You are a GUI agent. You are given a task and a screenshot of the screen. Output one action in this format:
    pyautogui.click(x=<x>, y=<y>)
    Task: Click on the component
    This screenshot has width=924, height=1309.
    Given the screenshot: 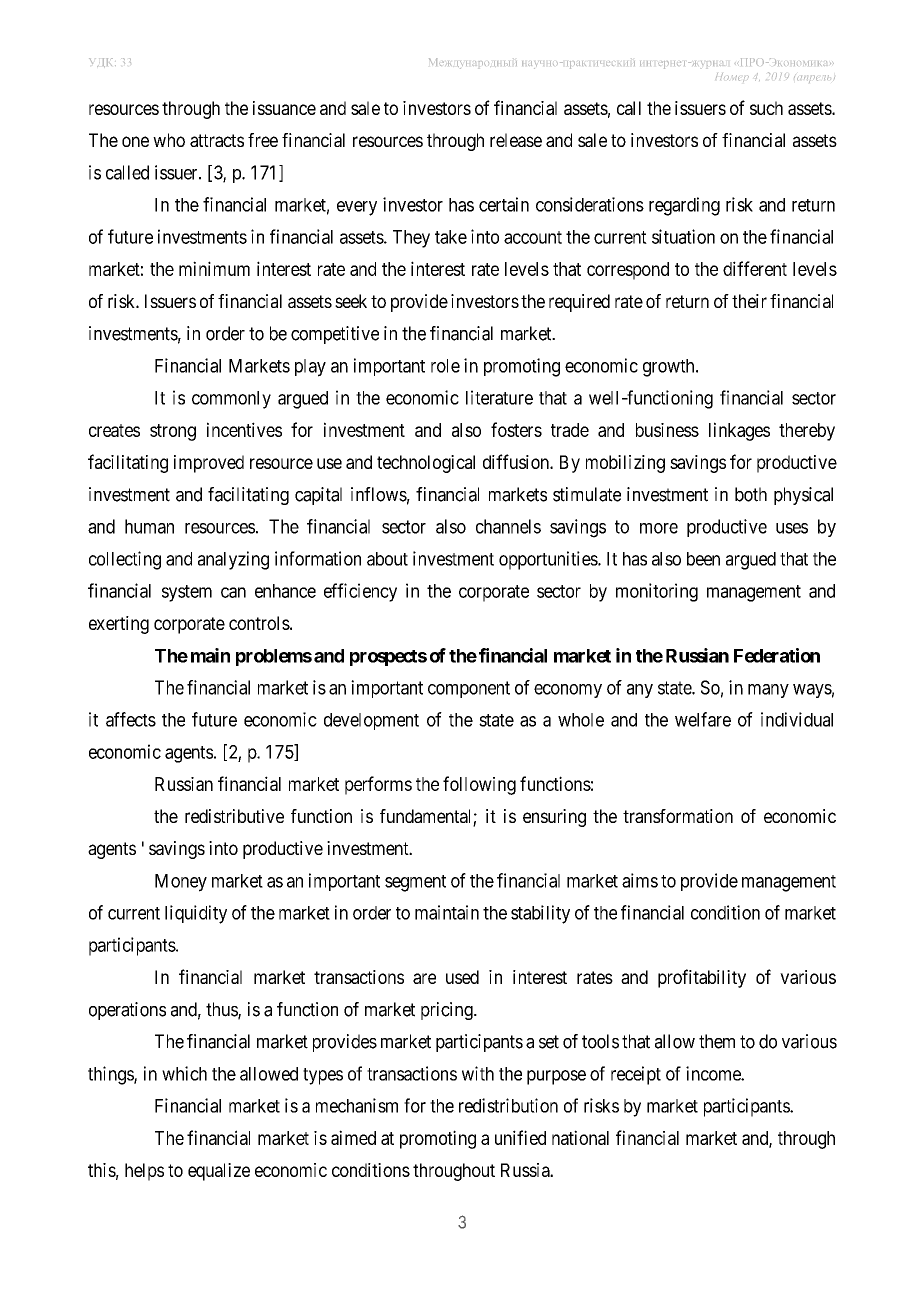 What is the action you would take?
    pyautogui.click(x=469, y=689)
